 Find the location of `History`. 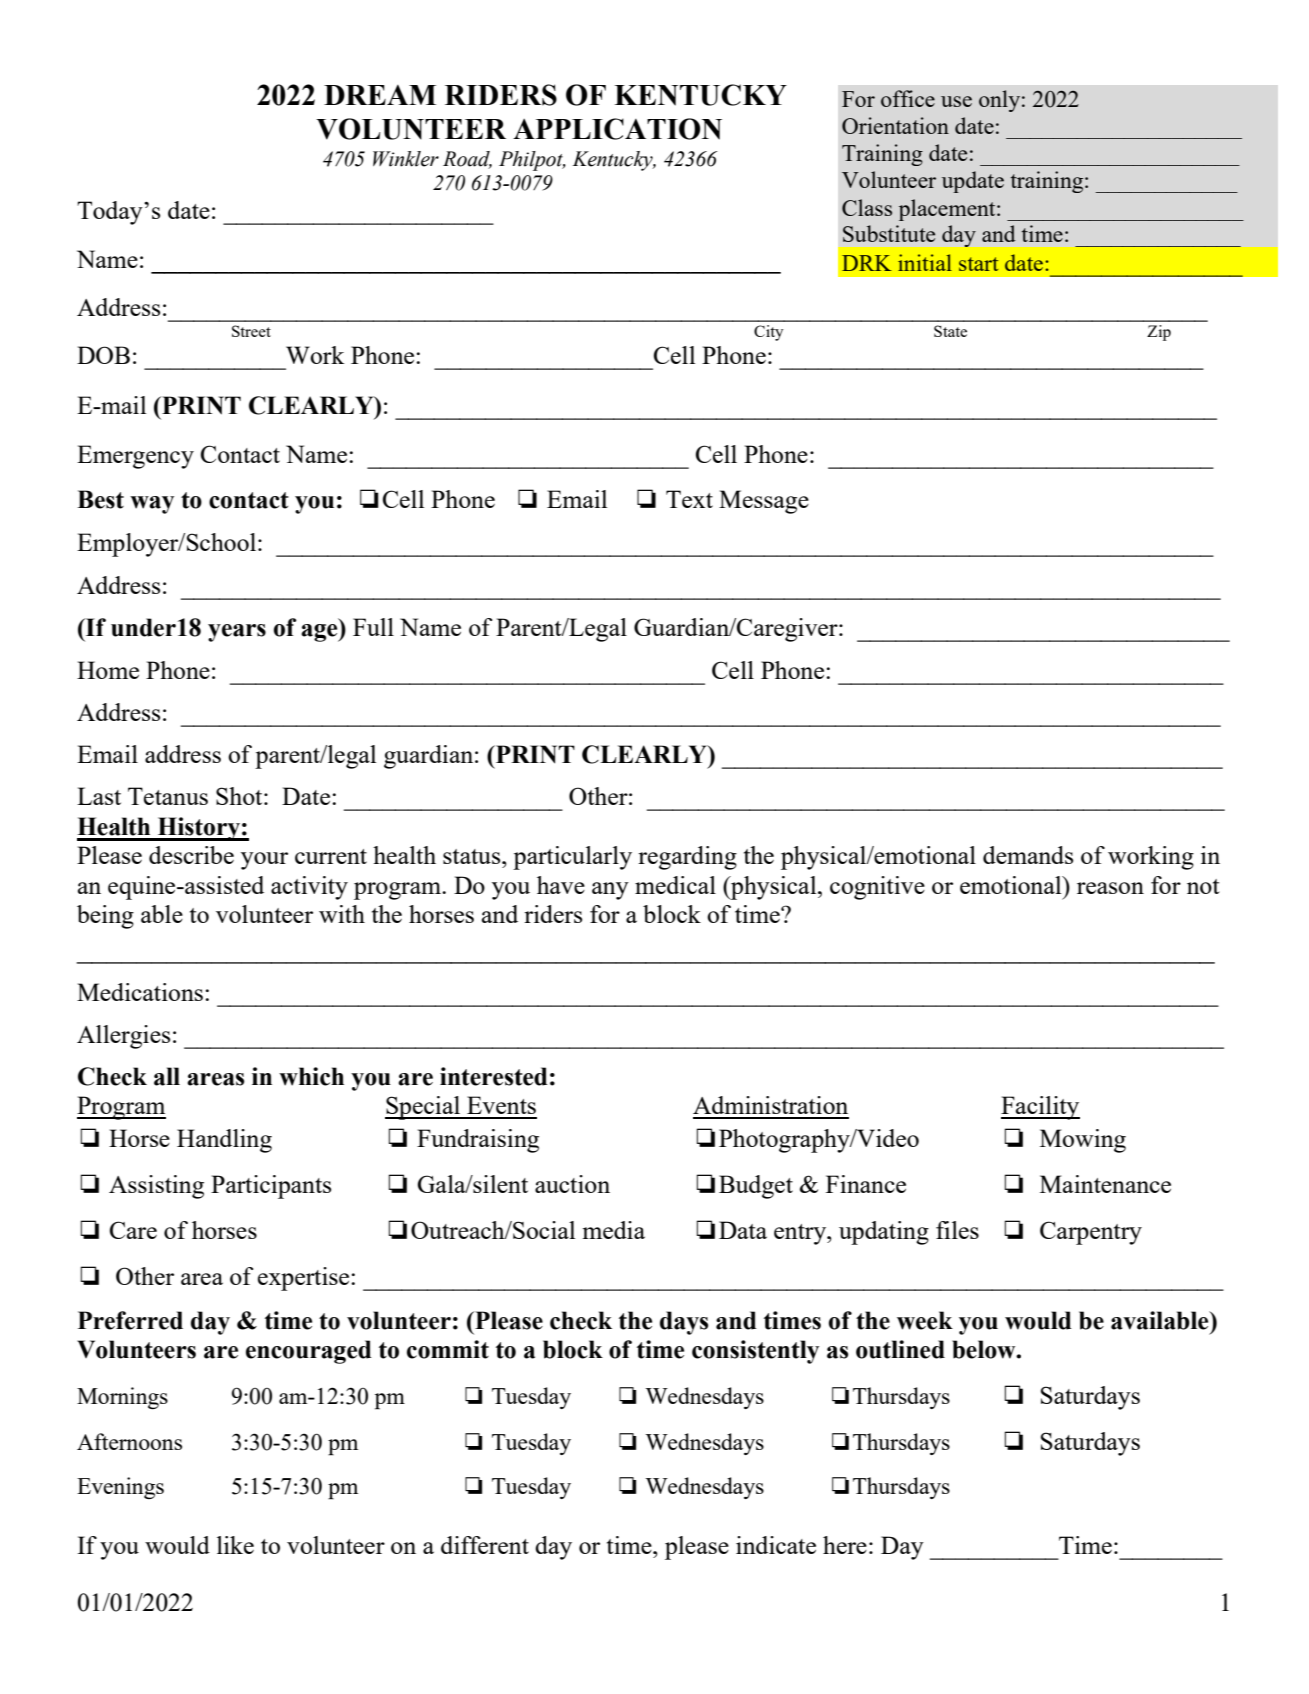

History is located at coordinates (199, 829).
